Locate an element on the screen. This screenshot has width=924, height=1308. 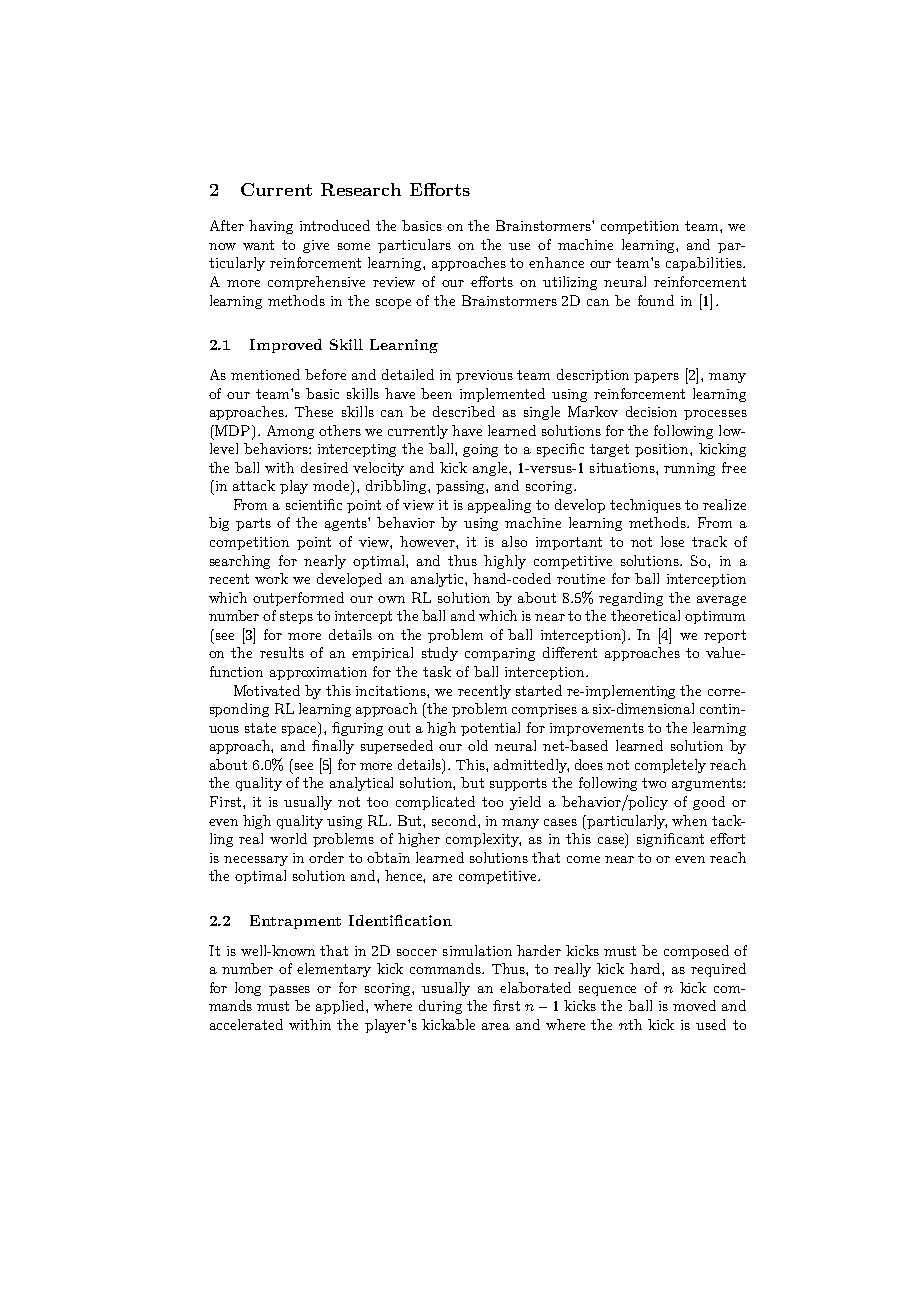
angle is located at coordinates (491, 469).
